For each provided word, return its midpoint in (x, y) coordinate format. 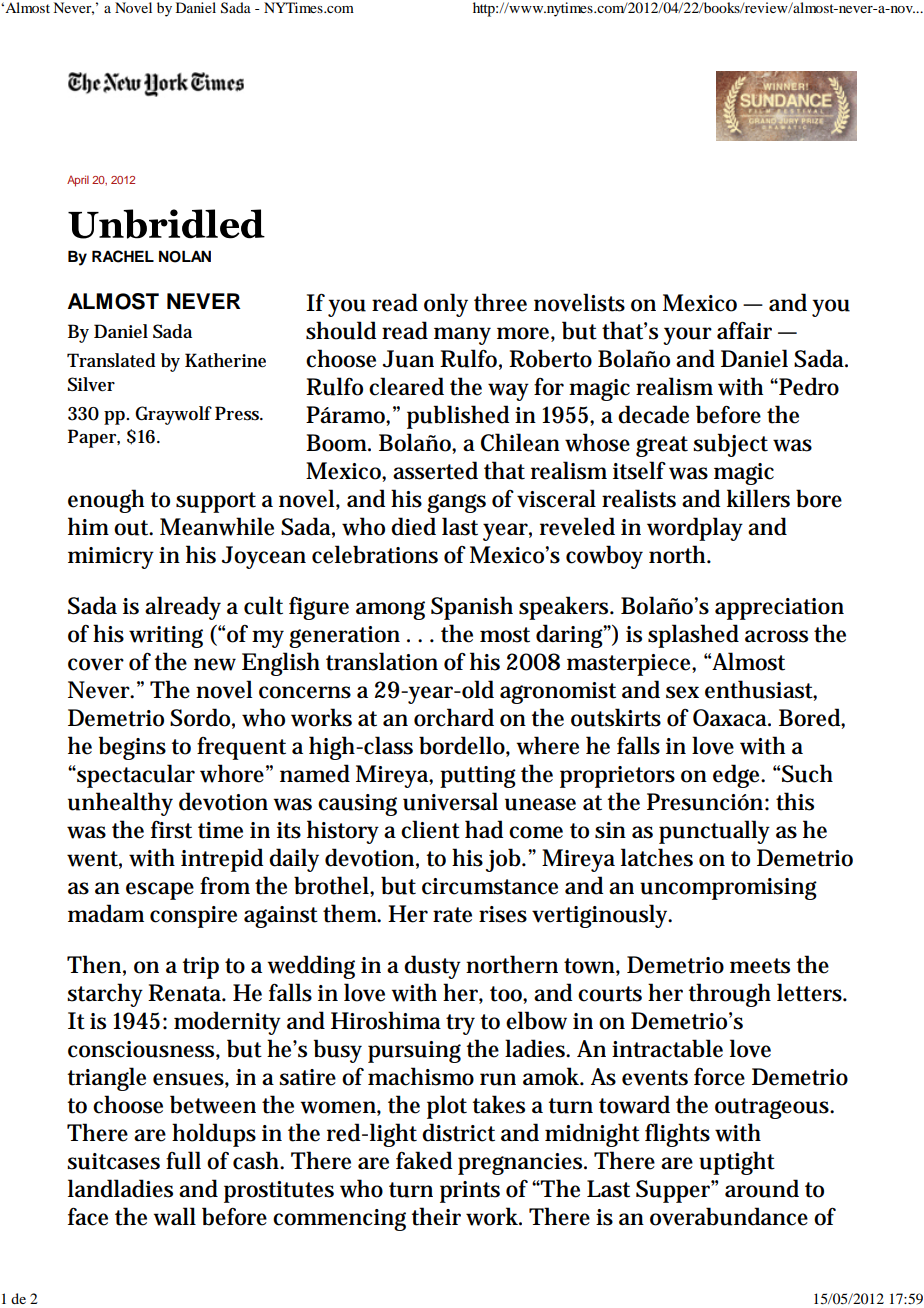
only (446, 305)
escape (160, 891)
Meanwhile (217, 526)
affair (744, 330)
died (413, 526)
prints (470, 1192)
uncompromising (728, 889)
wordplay (695, 529)
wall (174, 1216)
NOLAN (185, 256)
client (430, 829)
